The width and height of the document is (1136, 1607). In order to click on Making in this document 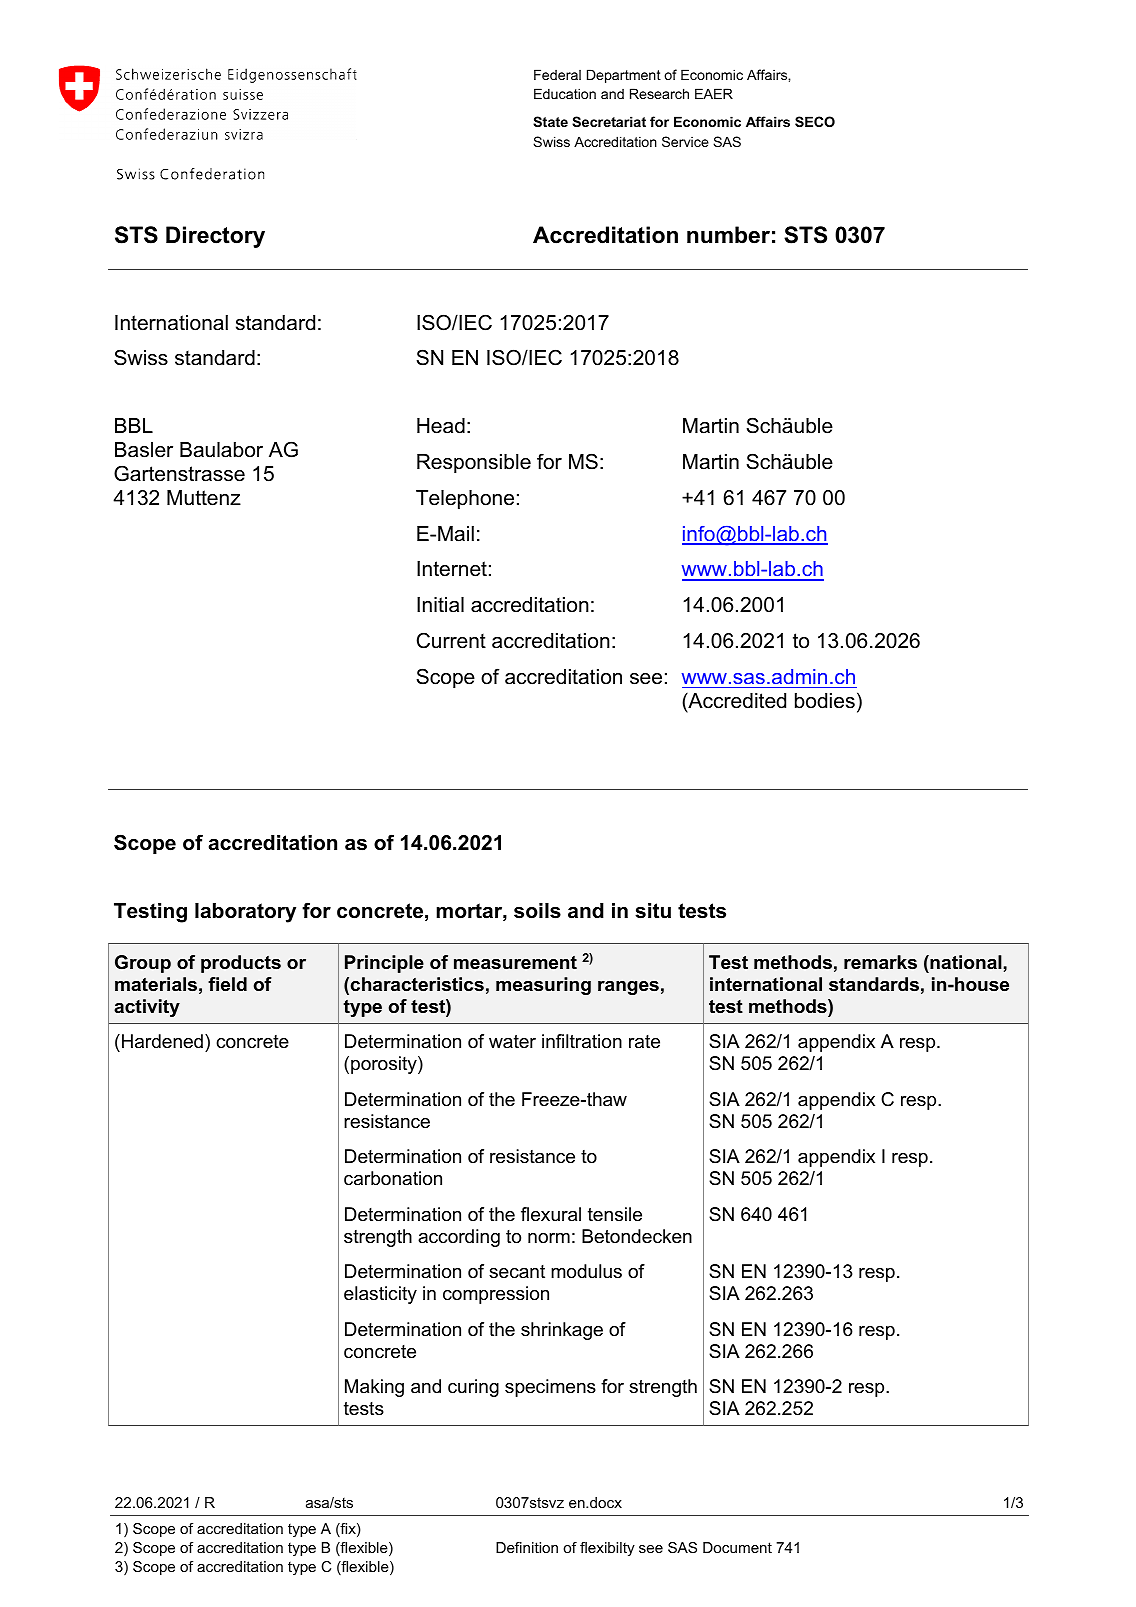, I will do `click(374, 1388)`.
